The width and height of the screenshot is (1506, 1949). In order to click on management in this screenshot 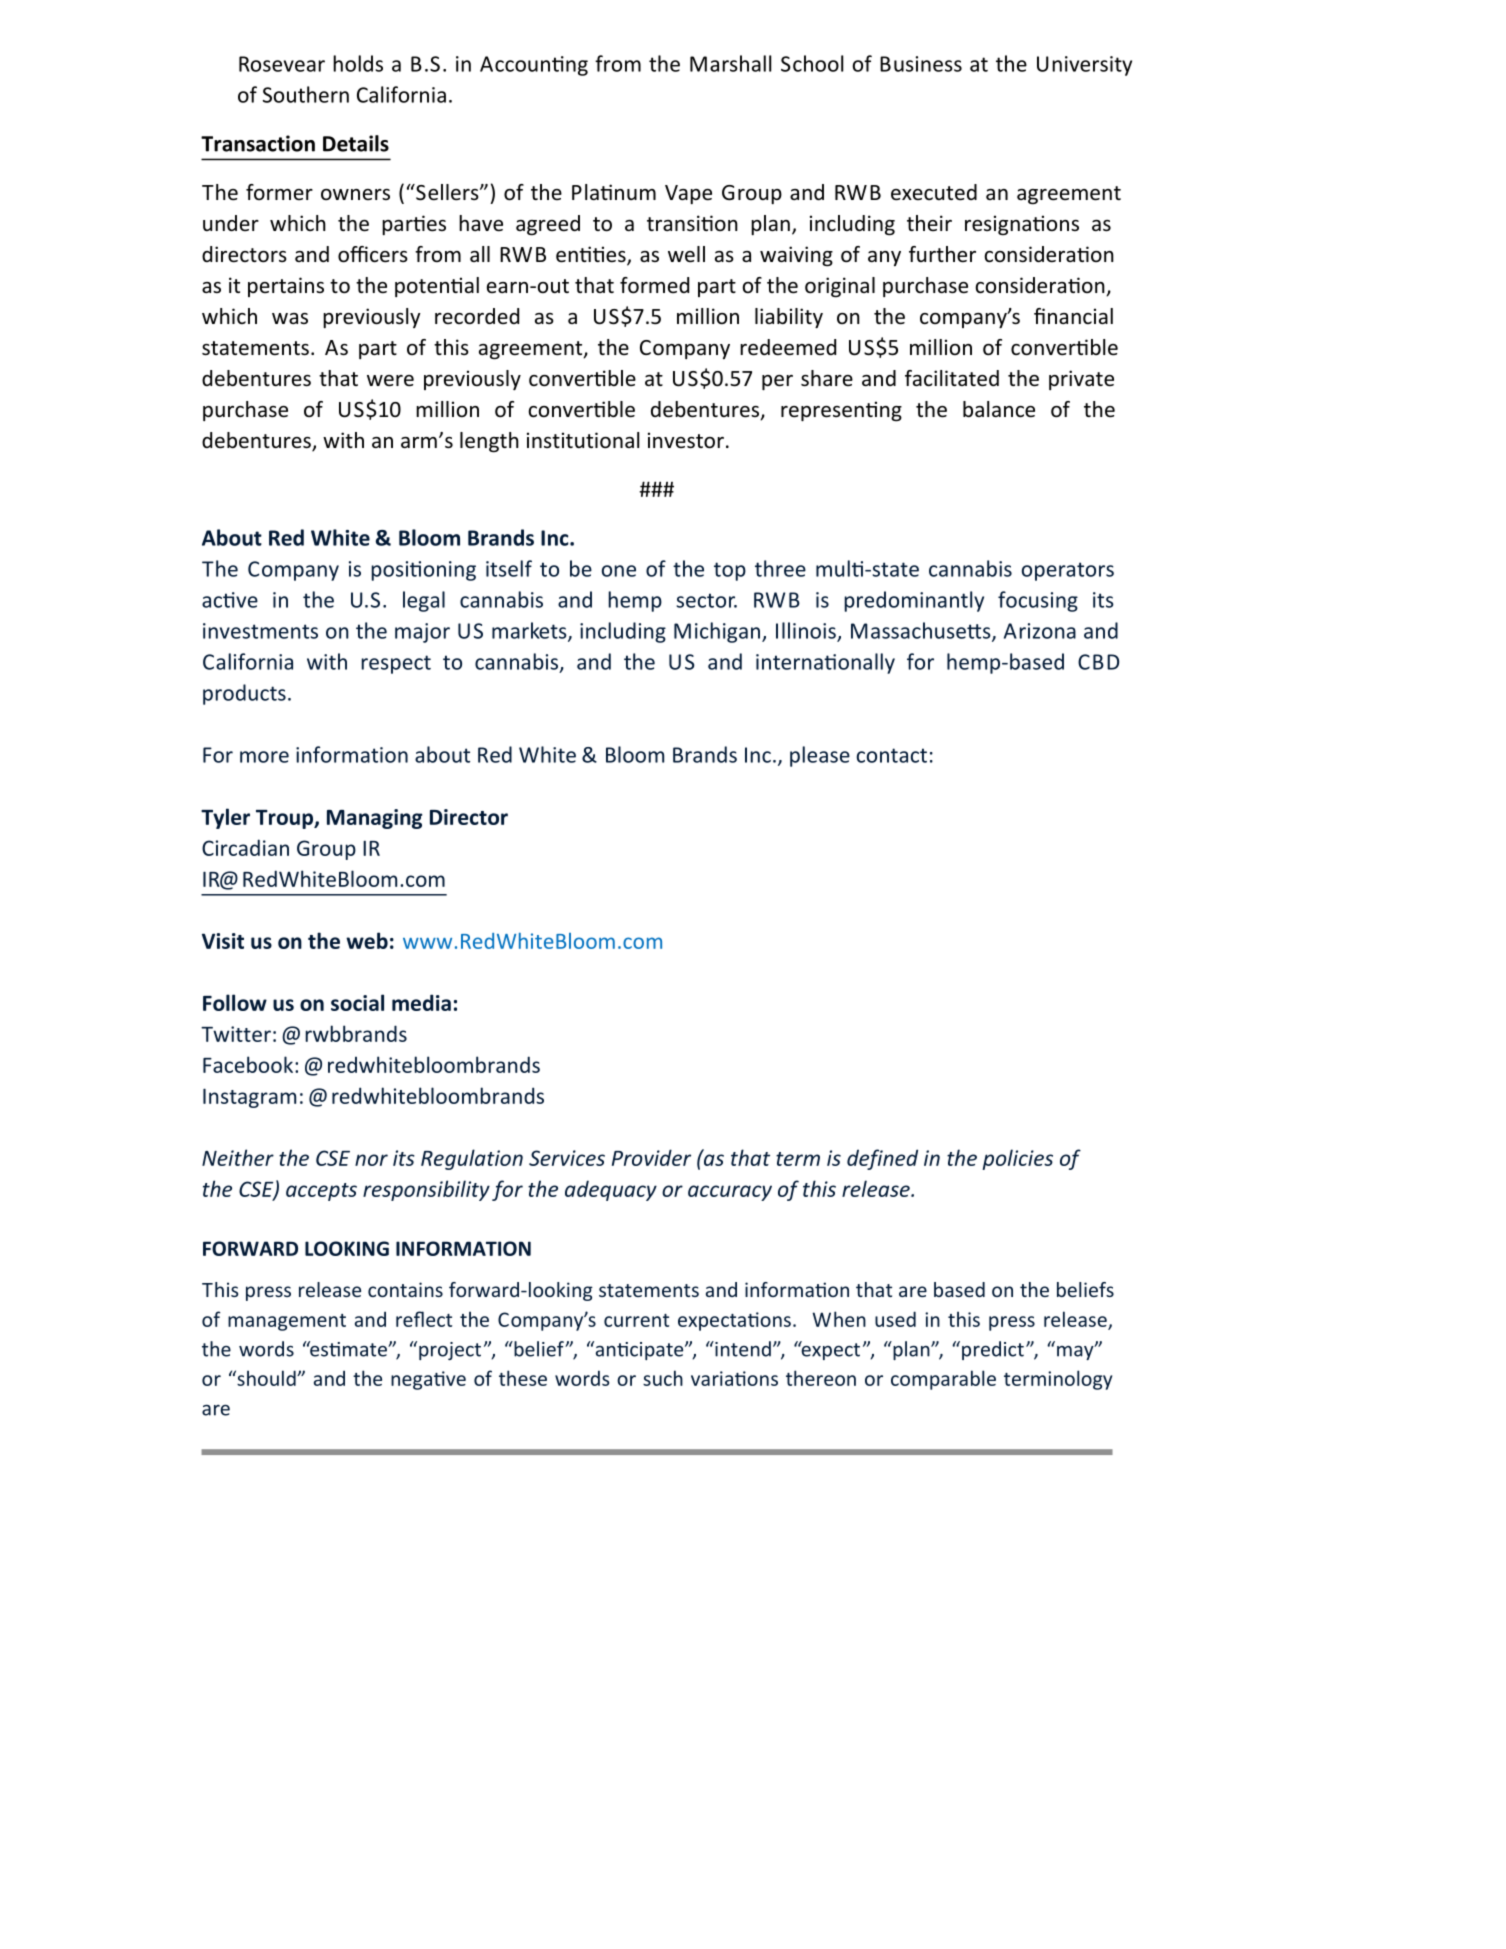, I will do `click(287, 1322)`.
